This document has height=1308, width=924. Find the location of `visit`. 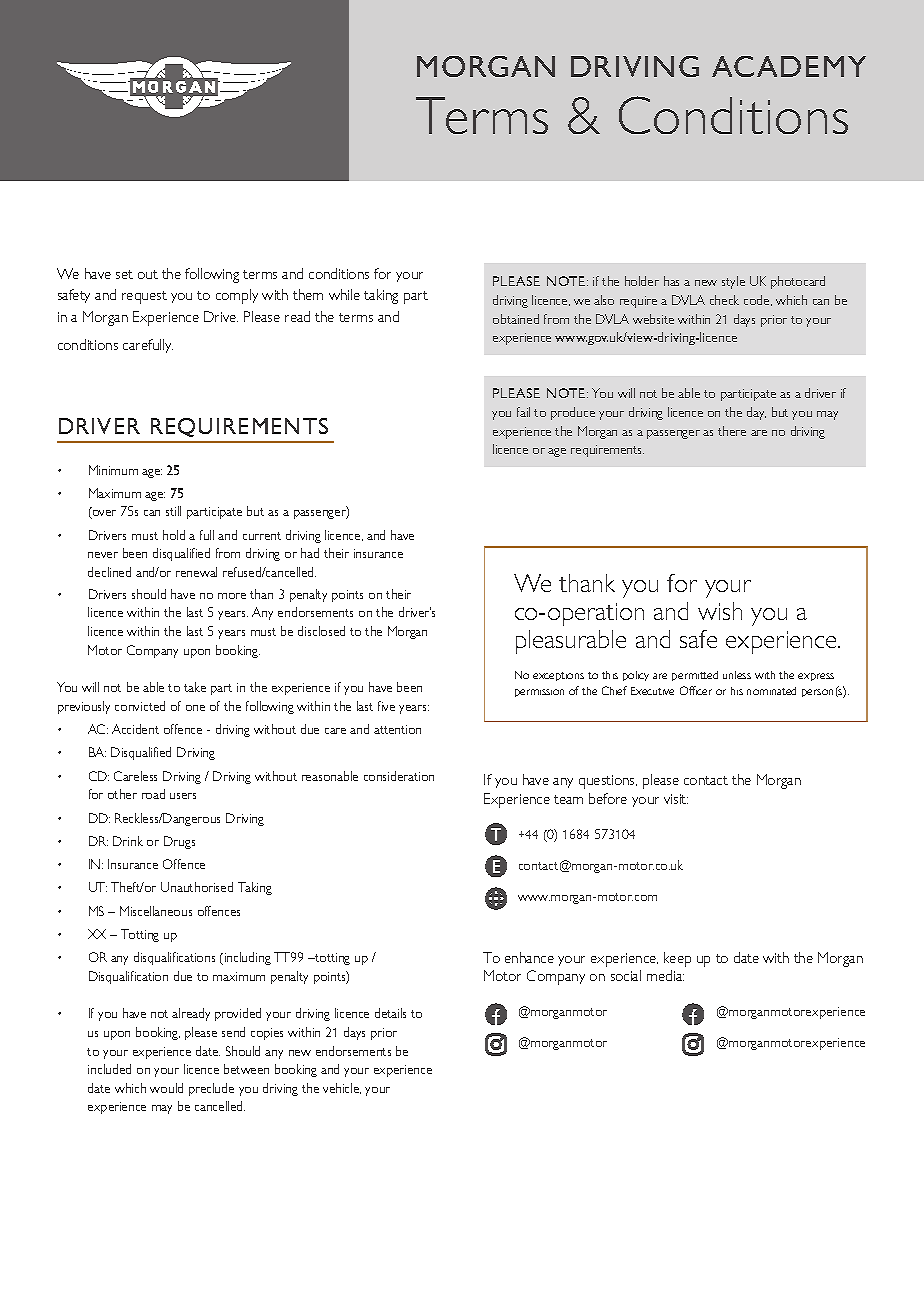

visit is located at coordinates (676, 799).
